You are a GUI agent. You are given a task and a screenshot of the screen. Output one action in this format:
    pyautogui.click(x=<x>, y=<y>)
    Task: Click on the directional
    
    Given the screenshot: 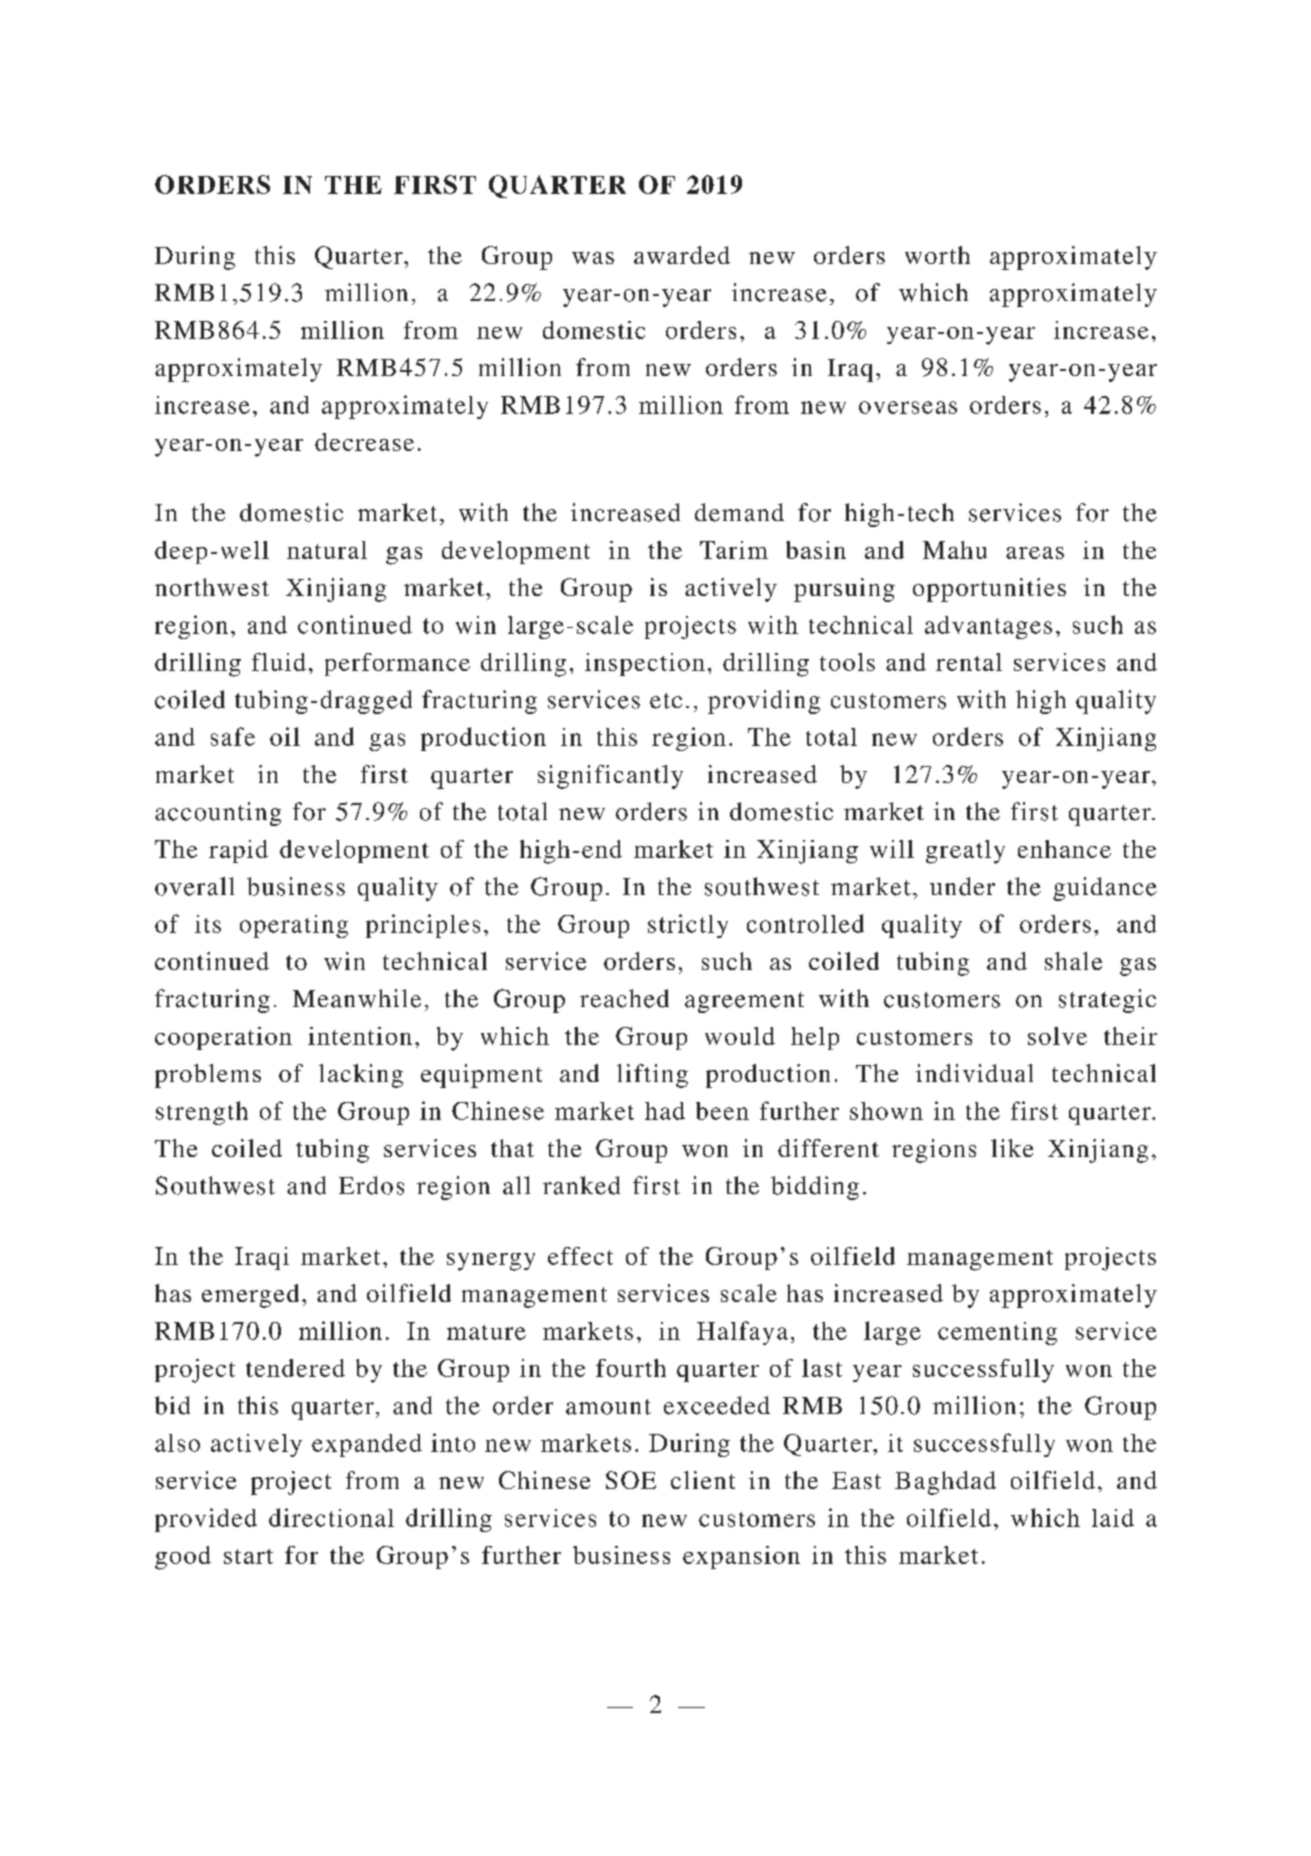 What is the action you would take?
    pyautogui.click(x=331, y=1517)
